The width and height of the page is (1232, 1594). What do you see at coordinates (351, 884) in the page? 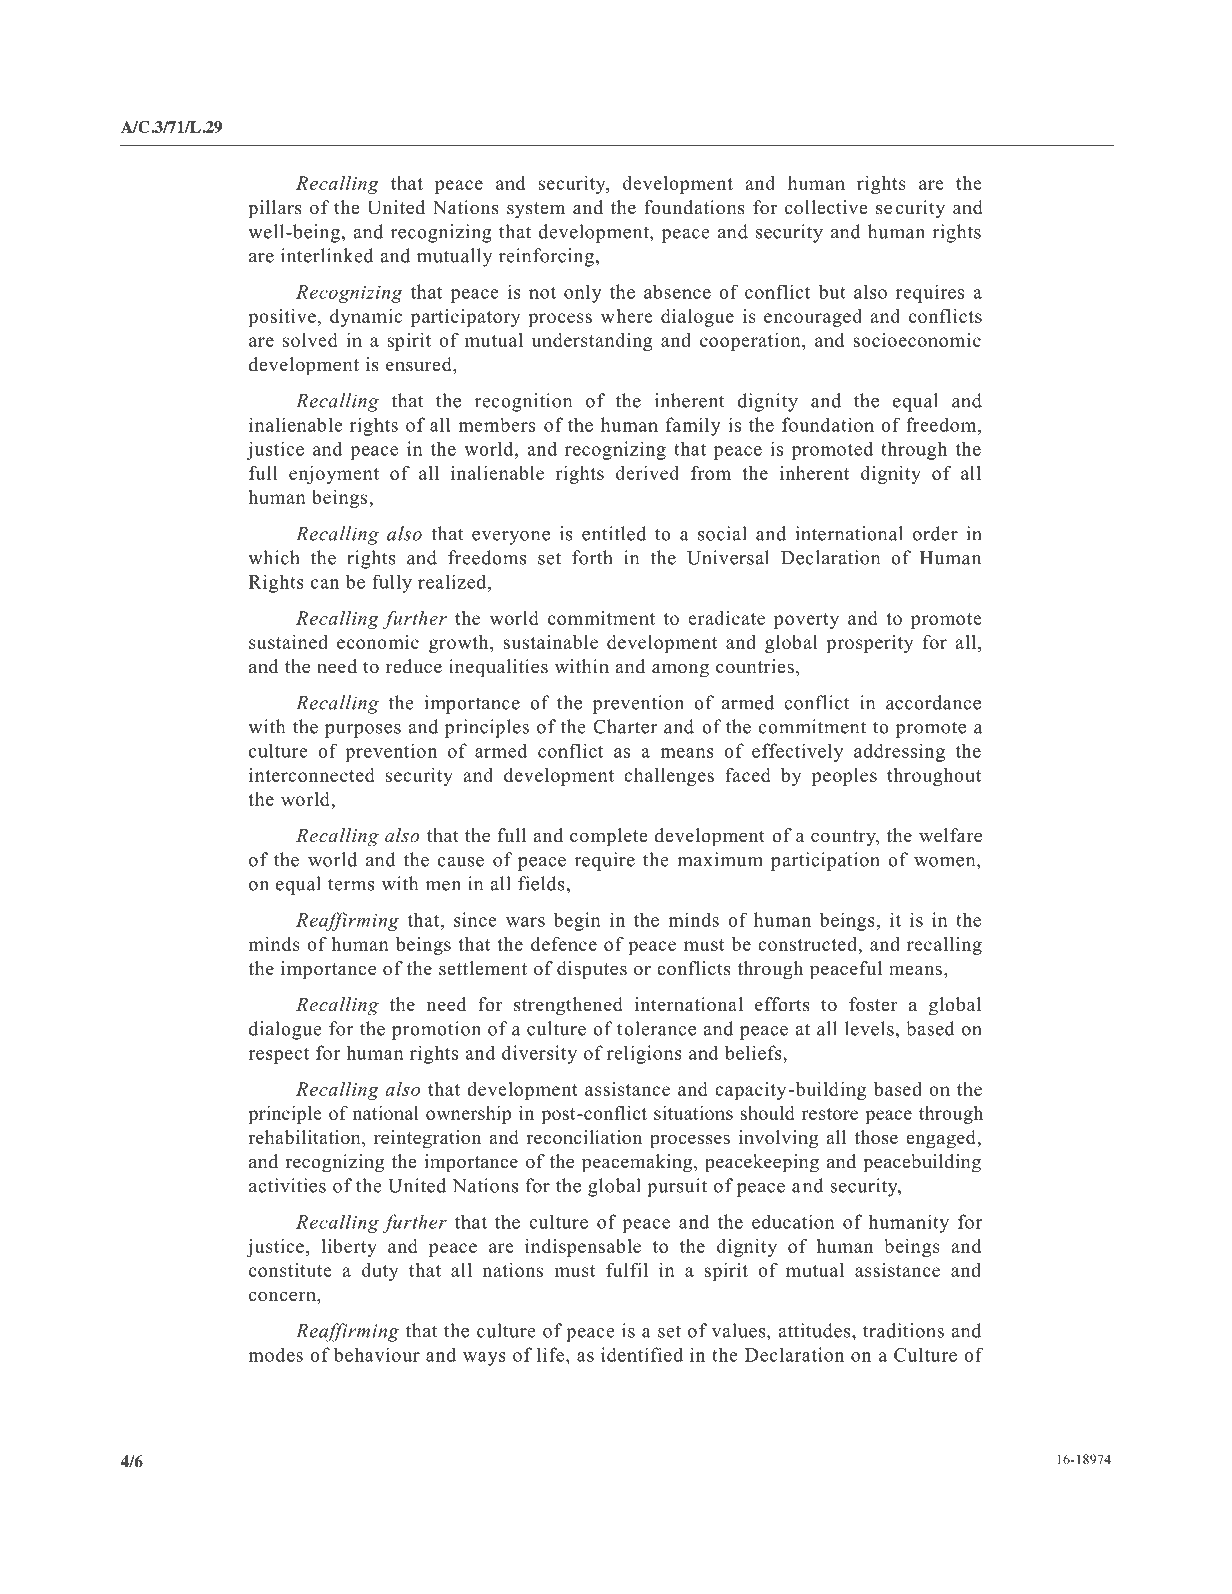
I see `terms` at bounding box center [351, 884].
